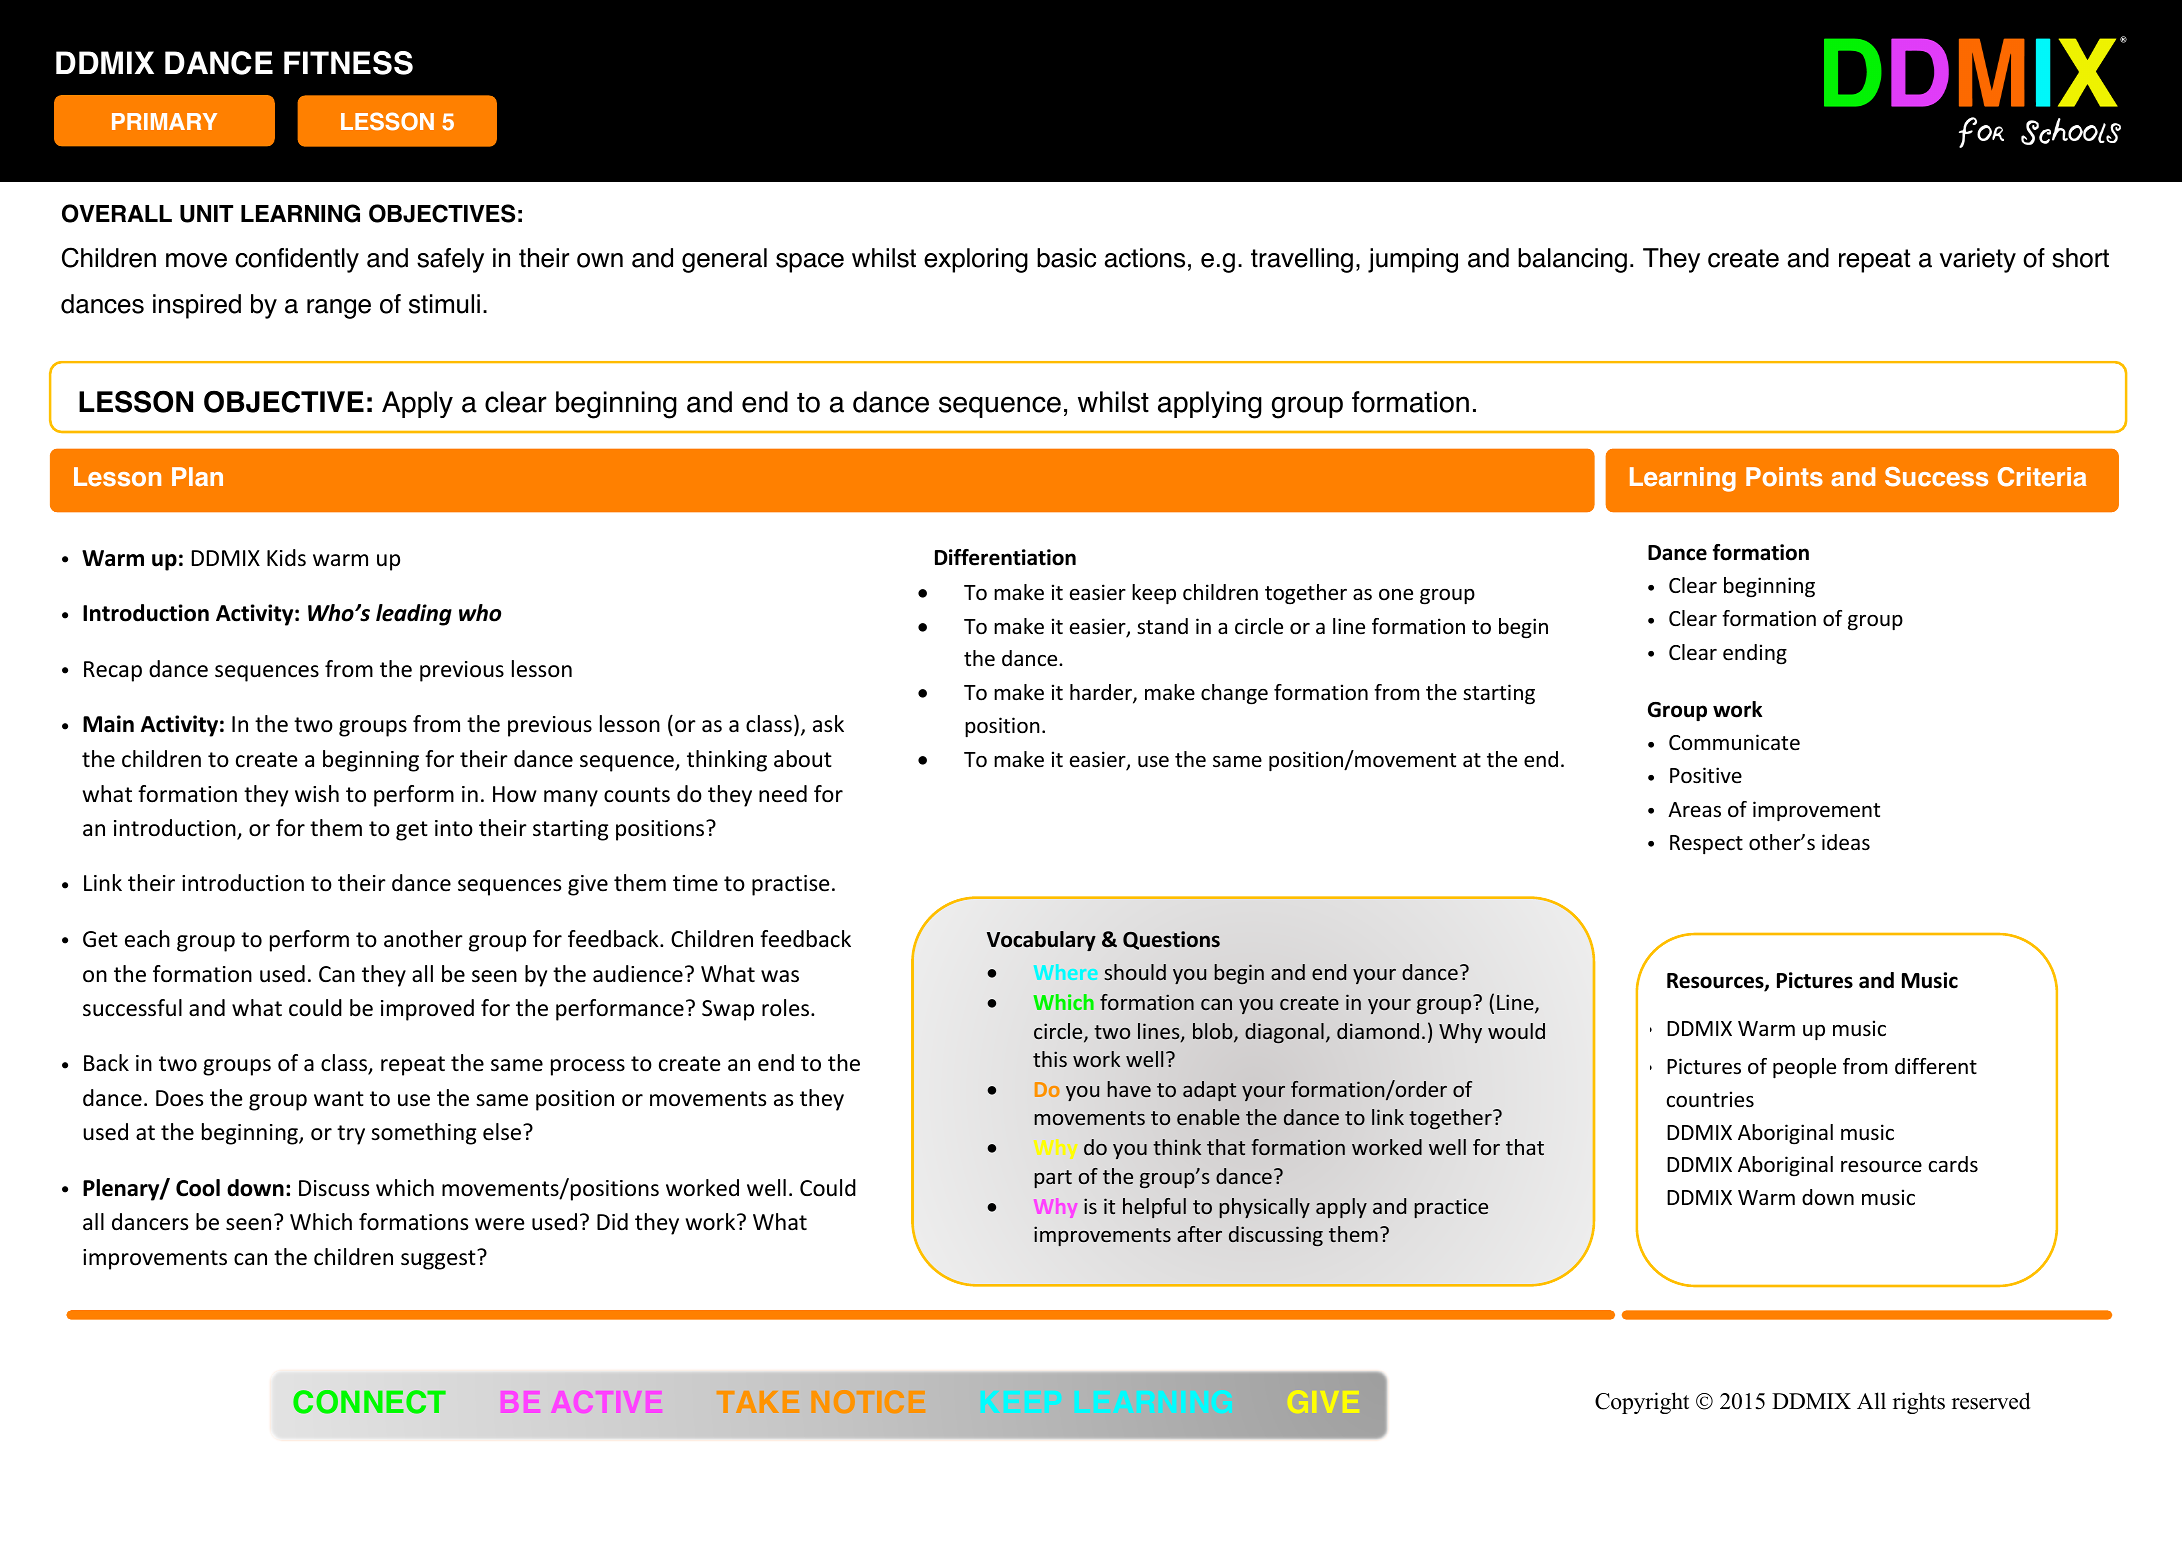 Image resolution: width=2182 pixels, height=1543 pixels. Describe the element at coordinates (147, 939) in the screenshot. I see `each` at that location.
